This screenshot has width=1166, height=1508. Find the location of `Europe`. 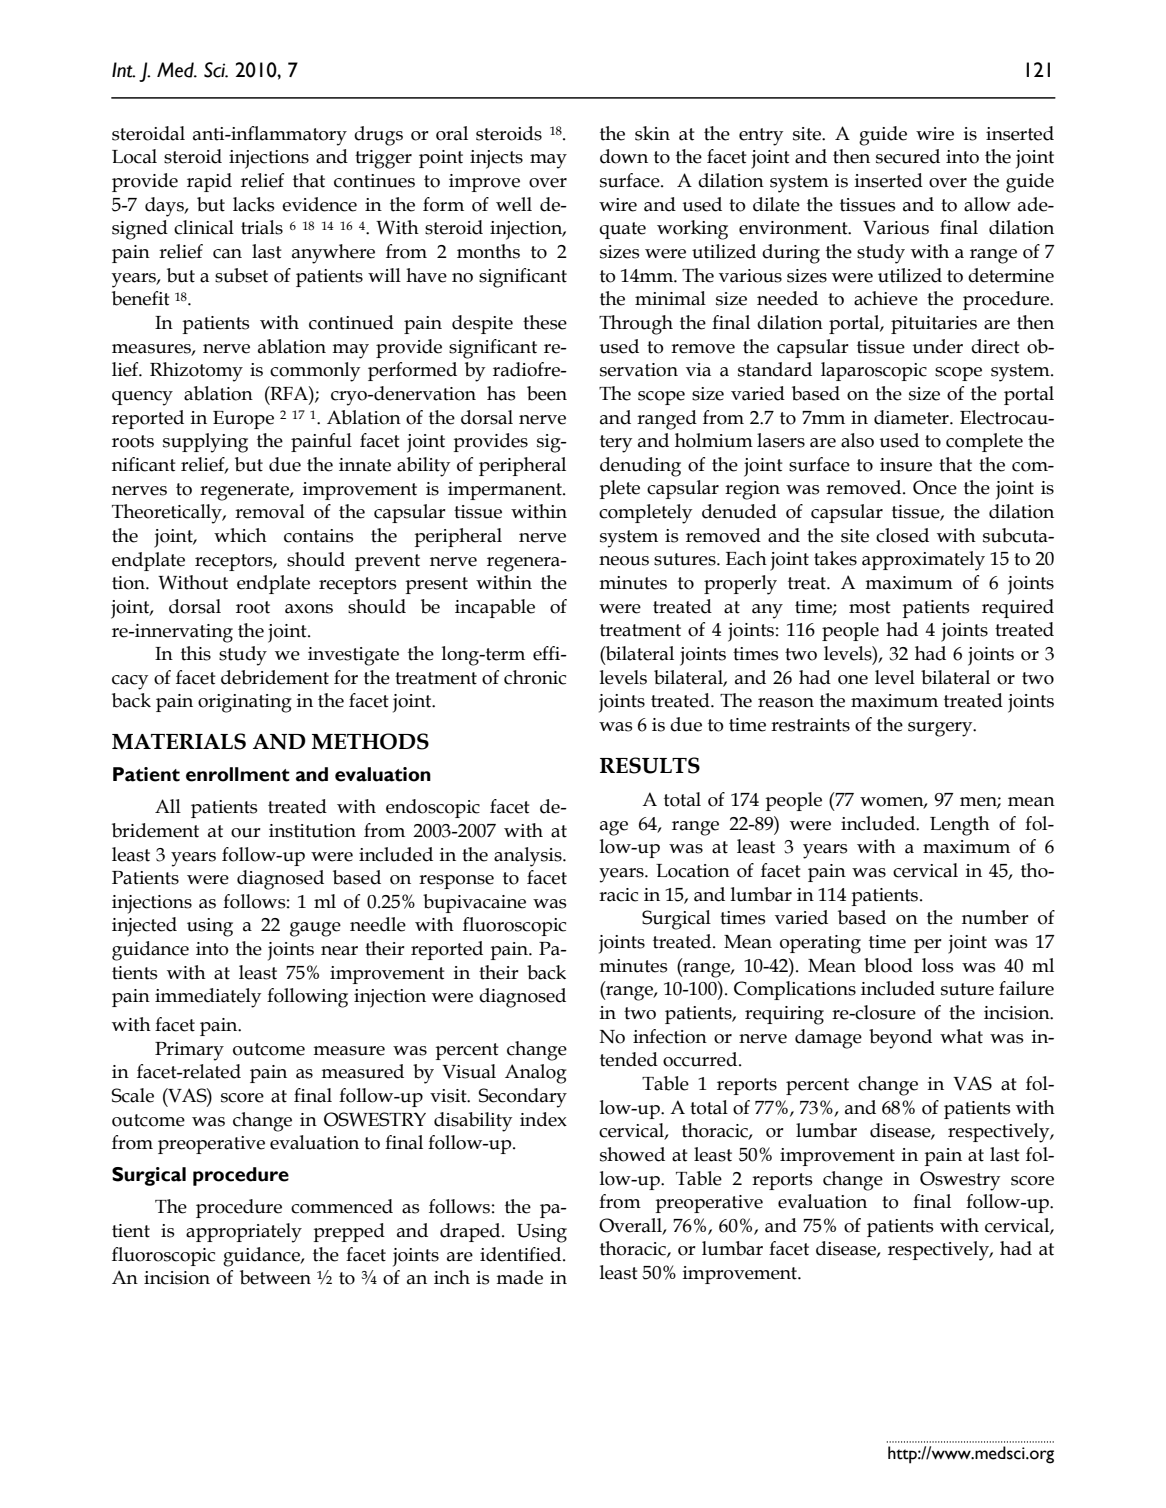

Europe is located at coordinates (243, 420).
